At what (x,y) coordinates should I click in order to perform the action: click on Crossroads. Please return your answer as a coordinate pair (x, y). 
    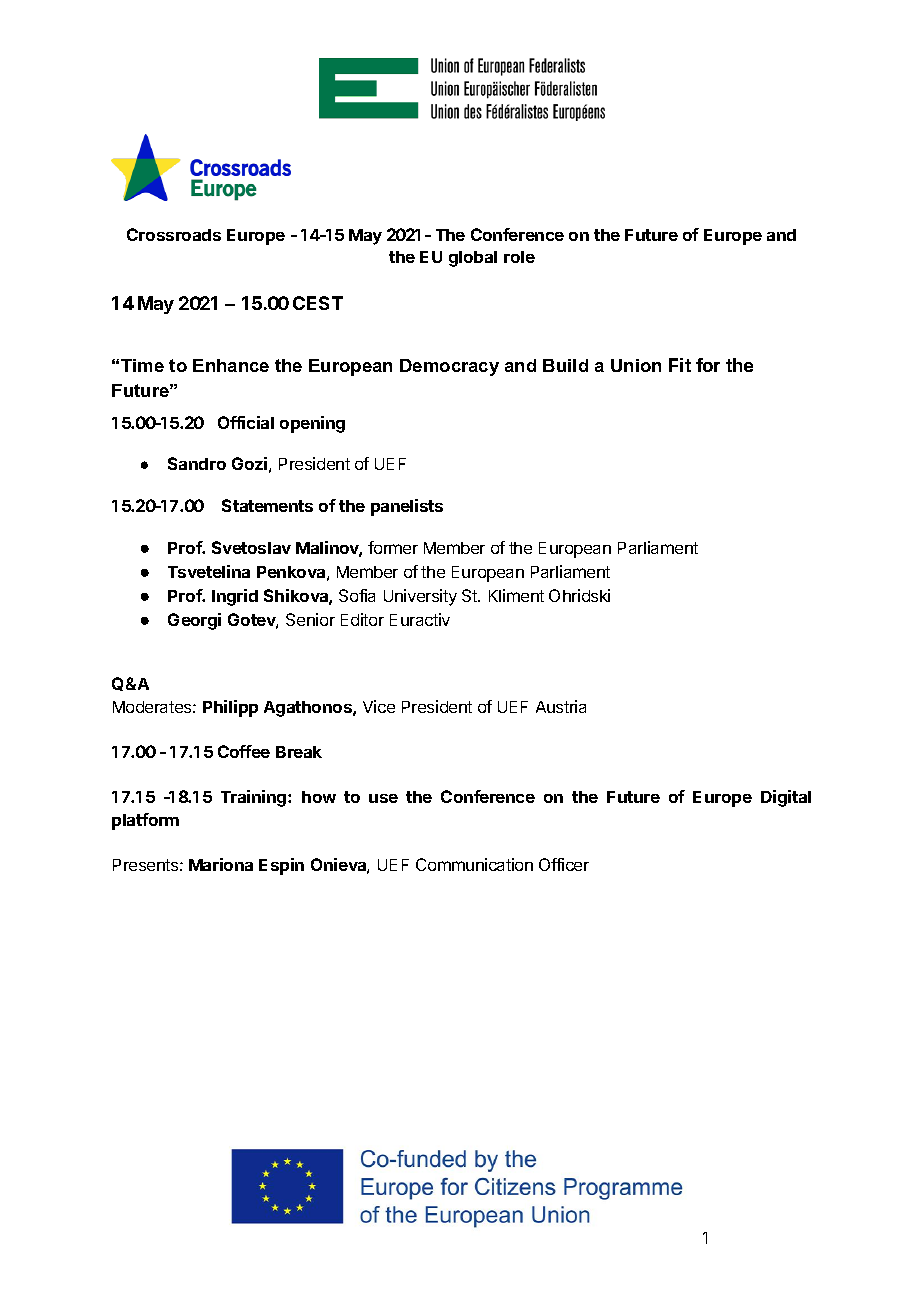
    Looking at the image, I should click on (174, 234).
